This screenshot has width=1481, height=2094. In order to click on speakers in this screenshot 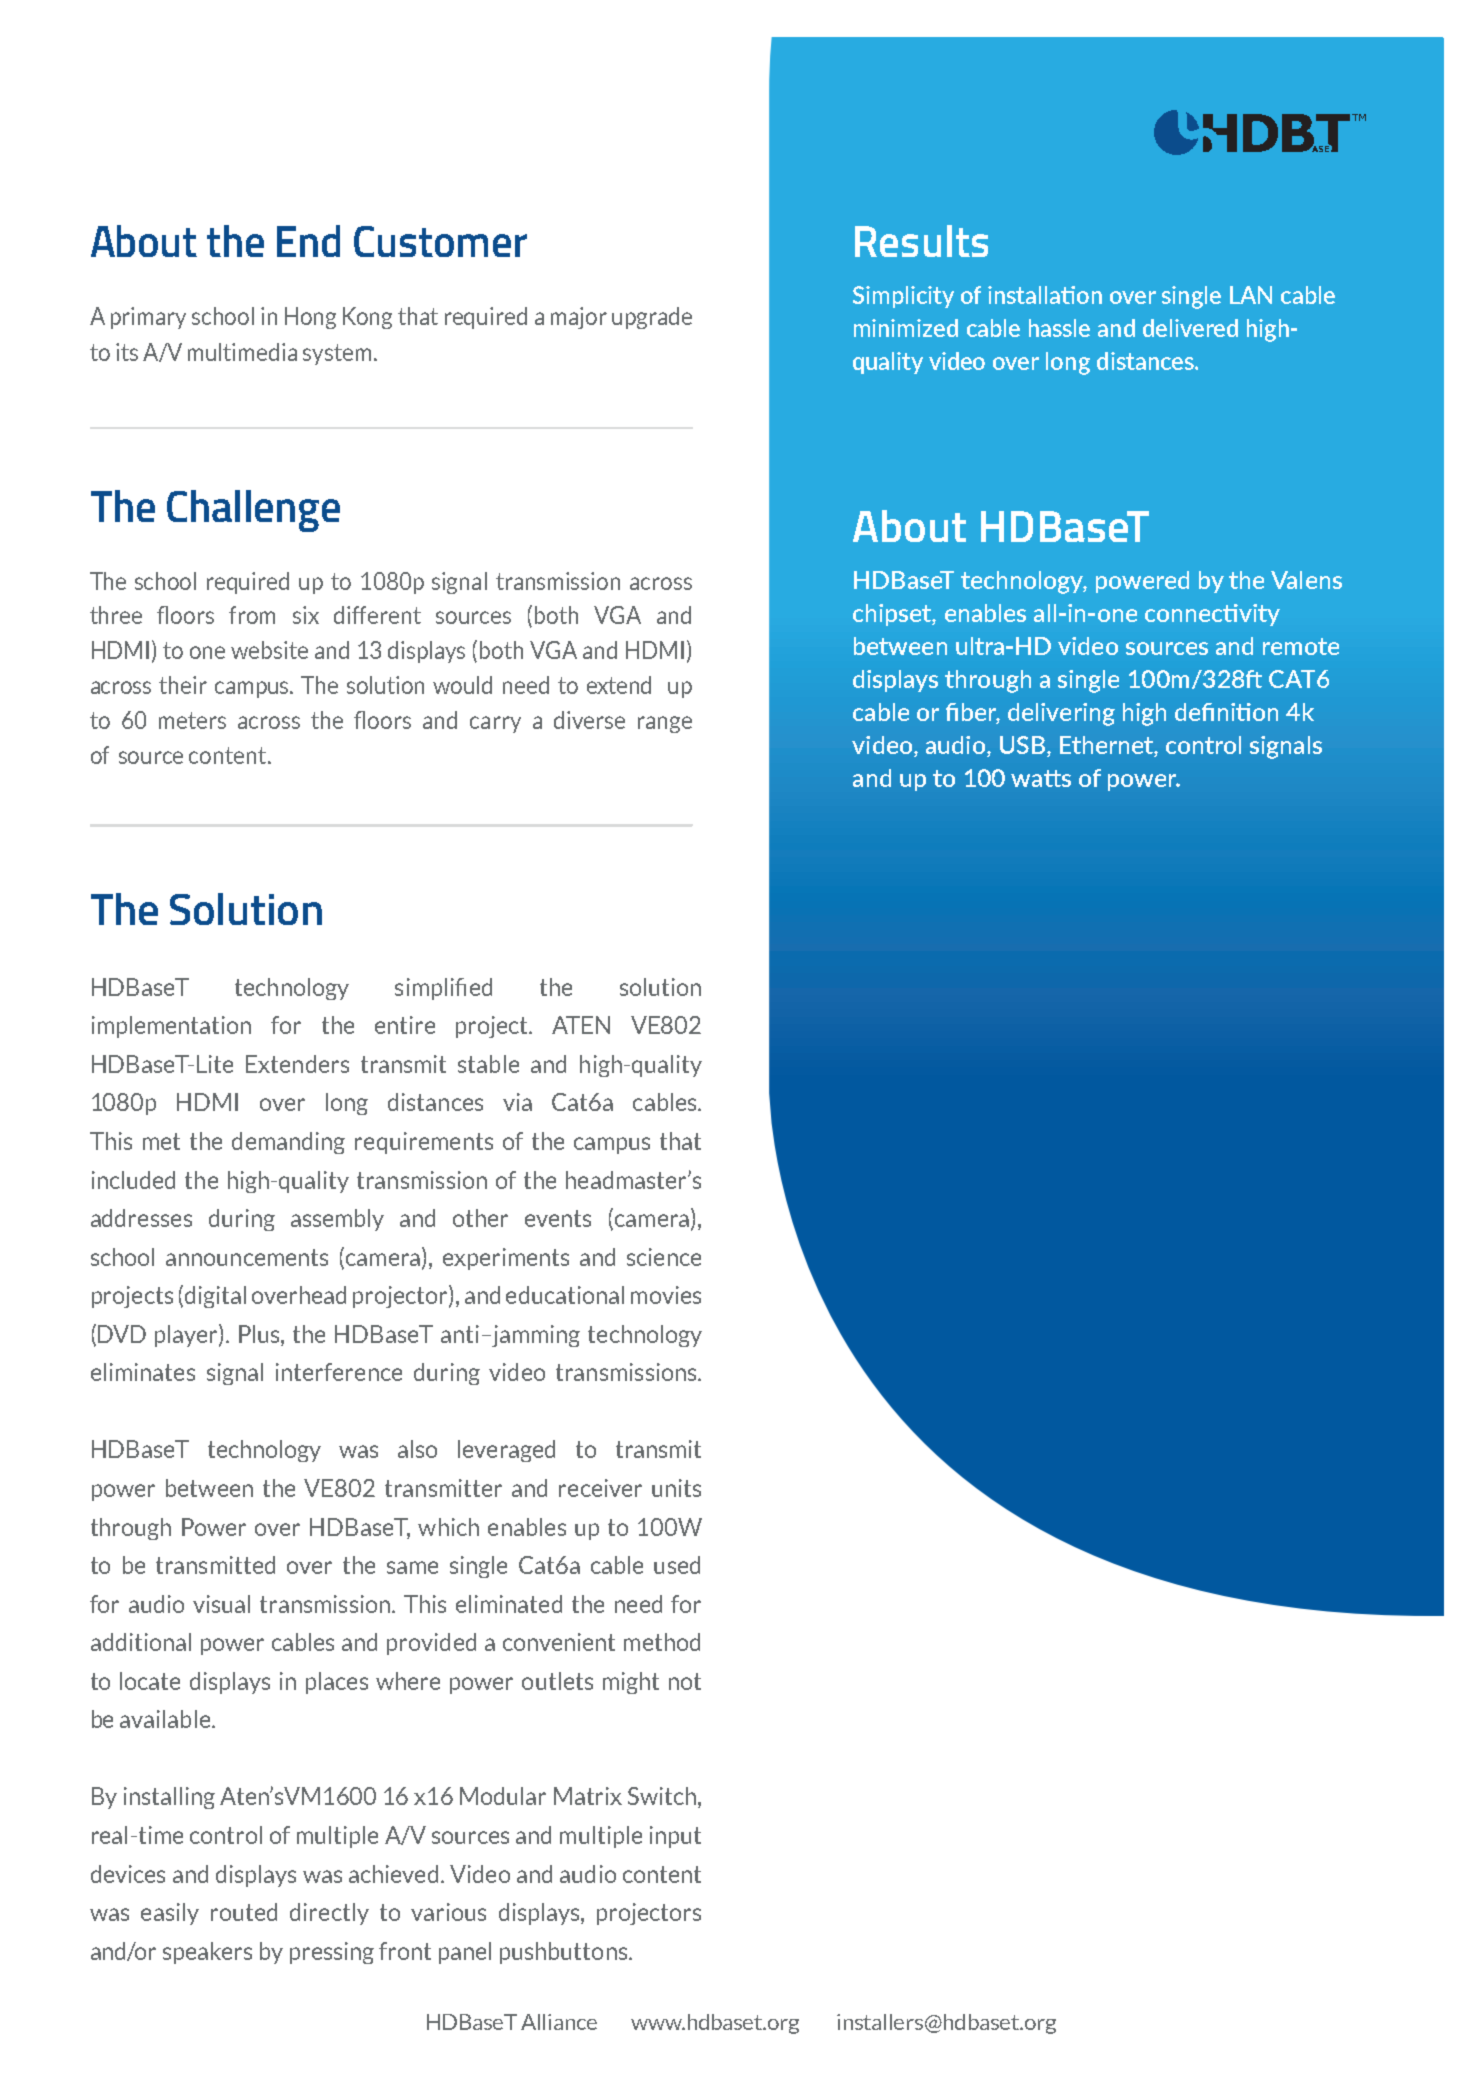, I will do `click(207, 1953)`.
